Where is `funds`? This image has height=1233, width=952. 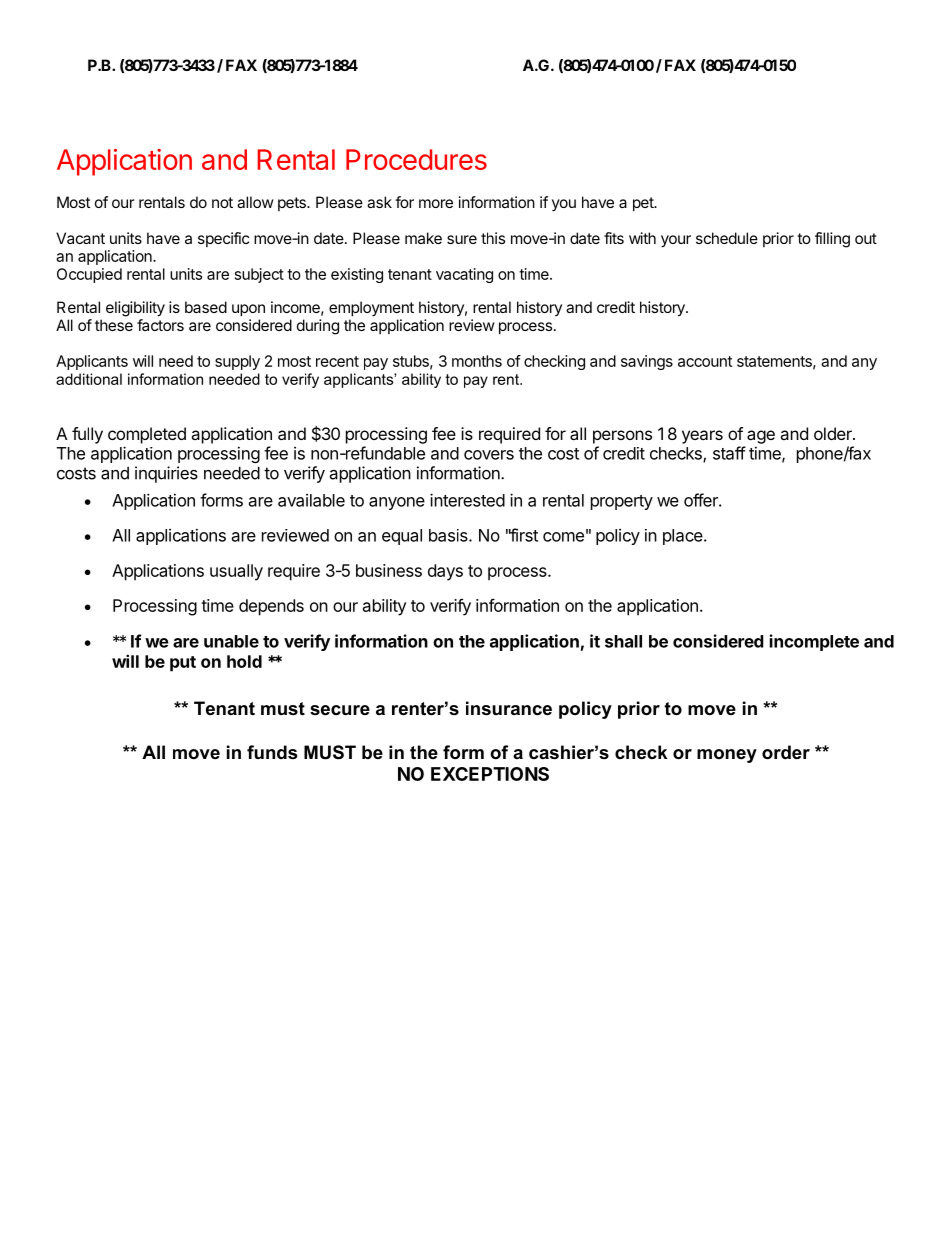
funds is located at coordinates (272, 752).
